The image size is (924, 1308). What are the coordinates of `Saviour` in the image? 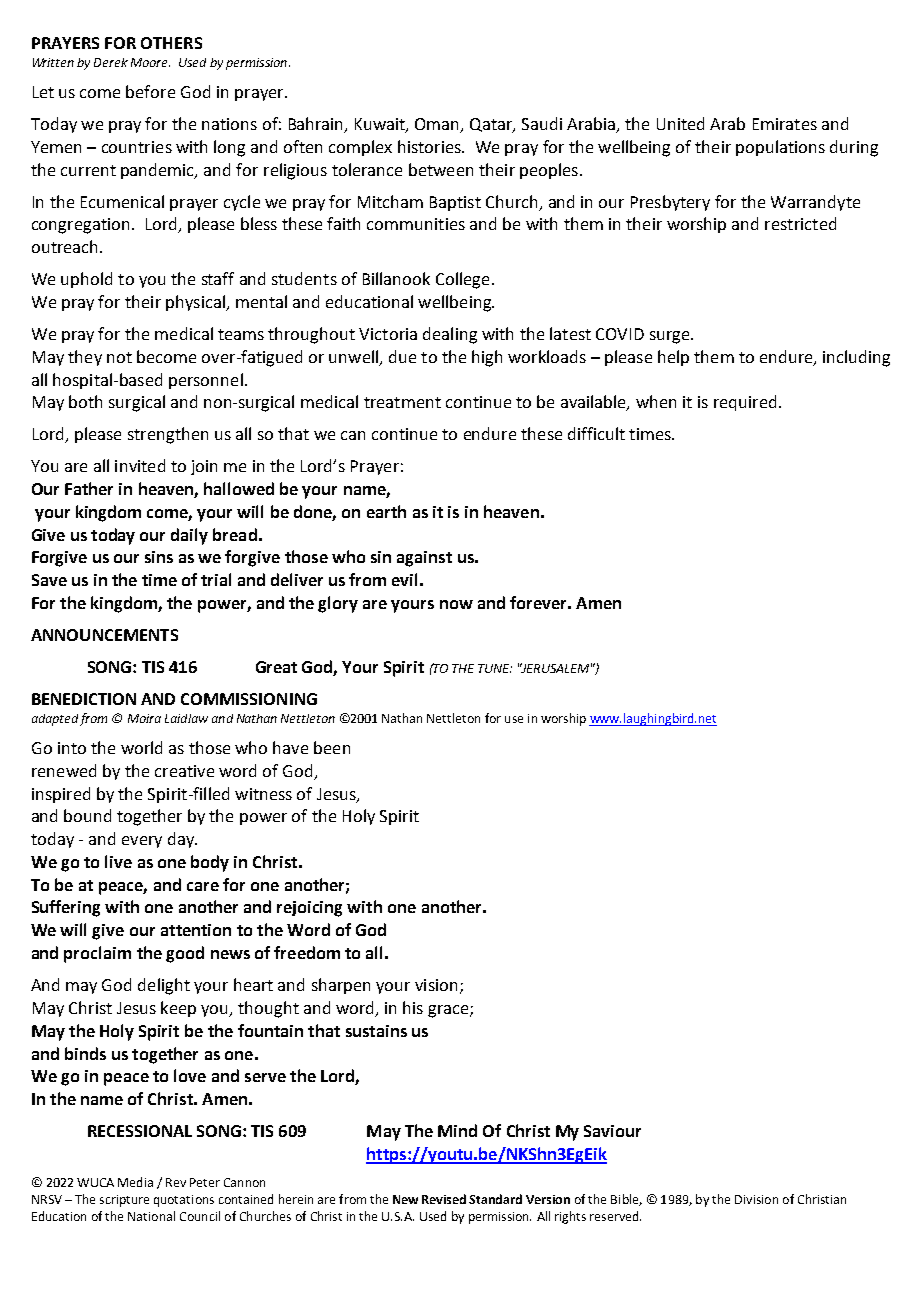 It's located at (612, 1131).
